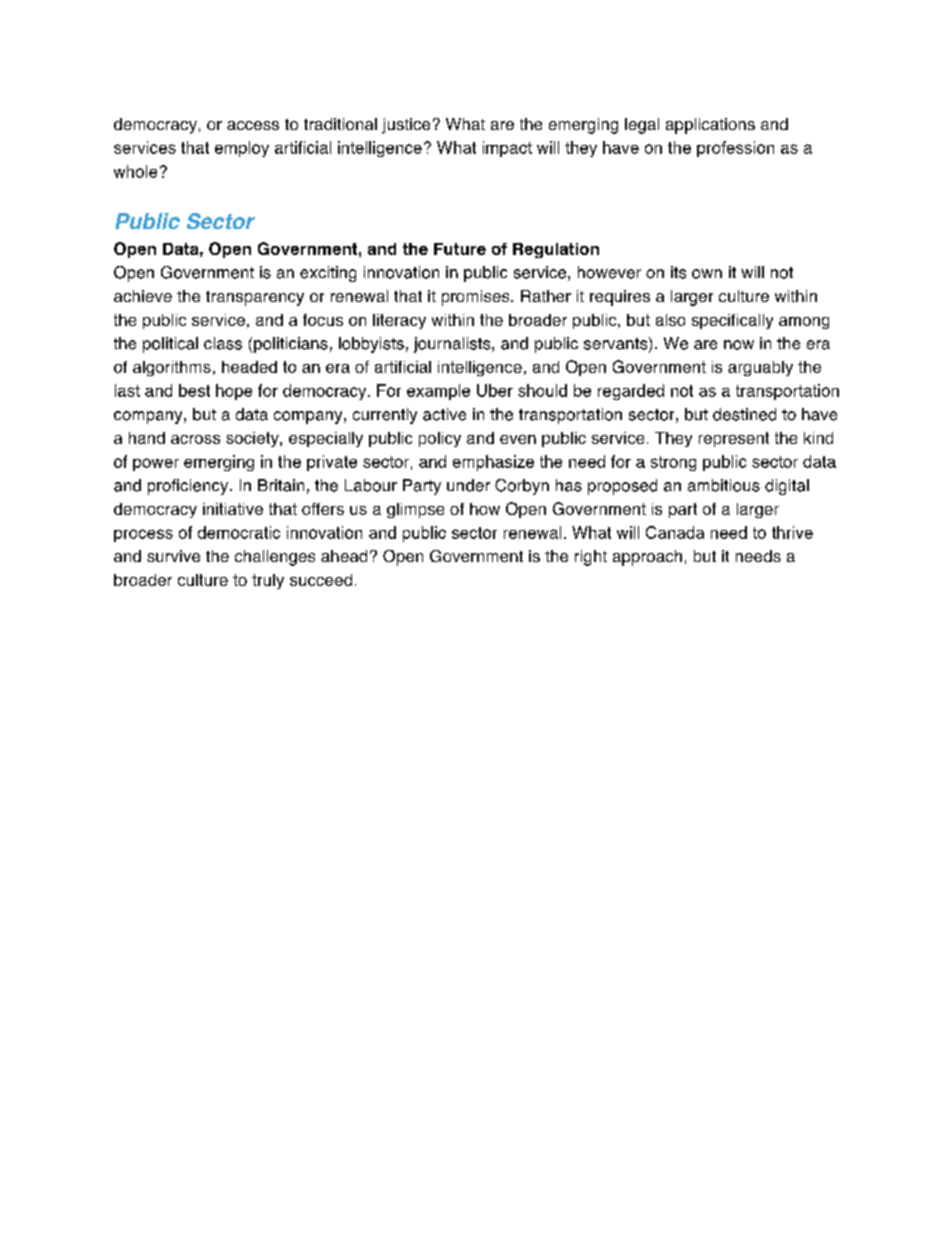  I want to click on profession, so click(735, 149).
